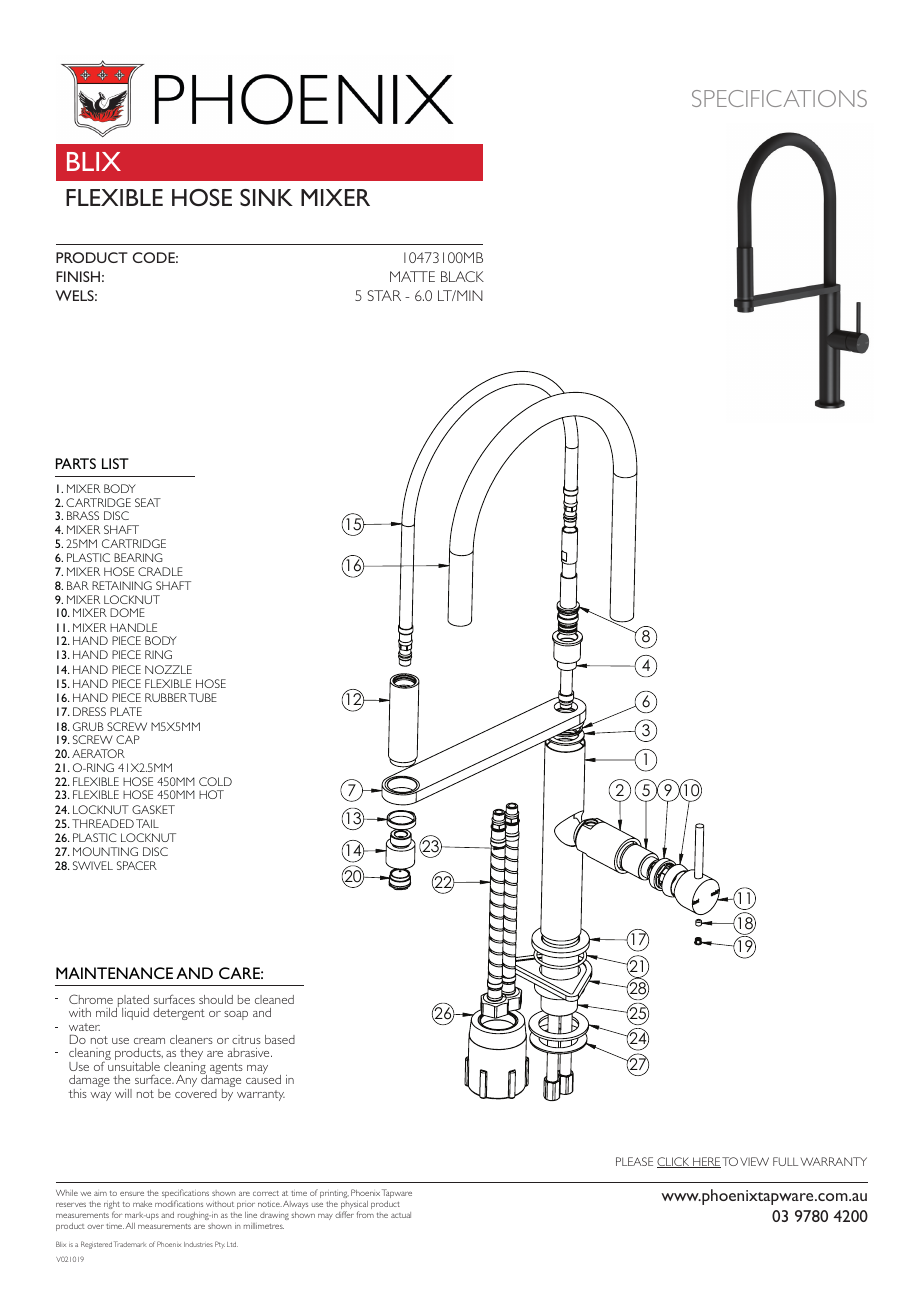 The image size is (924, 1308). Describe the element at coordinates (401, 1215) in the screenshot. I see `actual` at that location.
